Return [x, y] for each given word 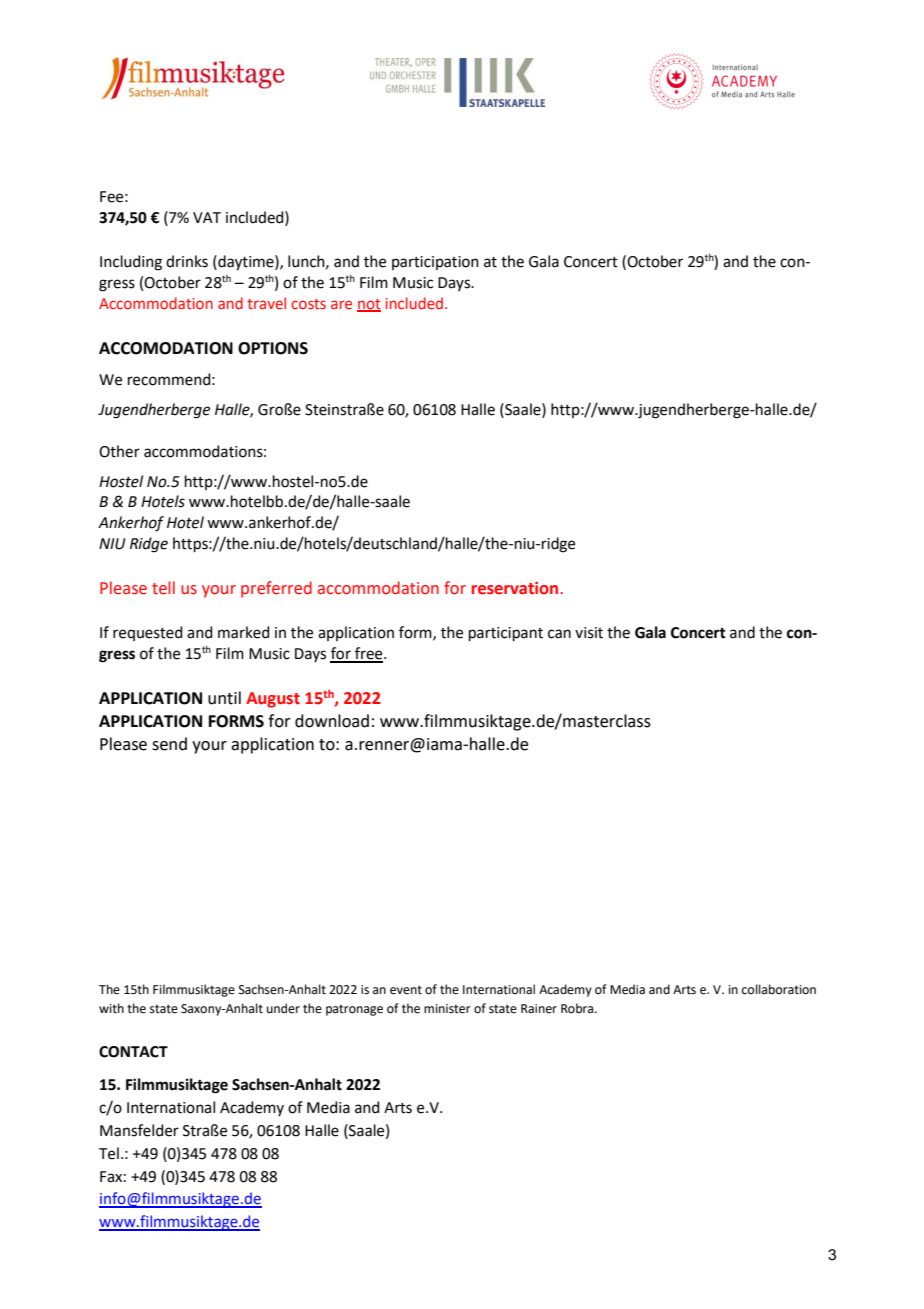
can [559, 634]
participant [506, 634]
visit [589, 633]
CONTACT [133, 1052]
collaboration [779, 989]
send [169, 744]
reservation [515, 588]
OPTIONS [273, 348]
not [369, 305]
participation [435, 263]
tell [163, 588]
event [406, 990]
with [111, 1008]
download [332, 721]
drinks [187, 261]
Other [119, 451]
